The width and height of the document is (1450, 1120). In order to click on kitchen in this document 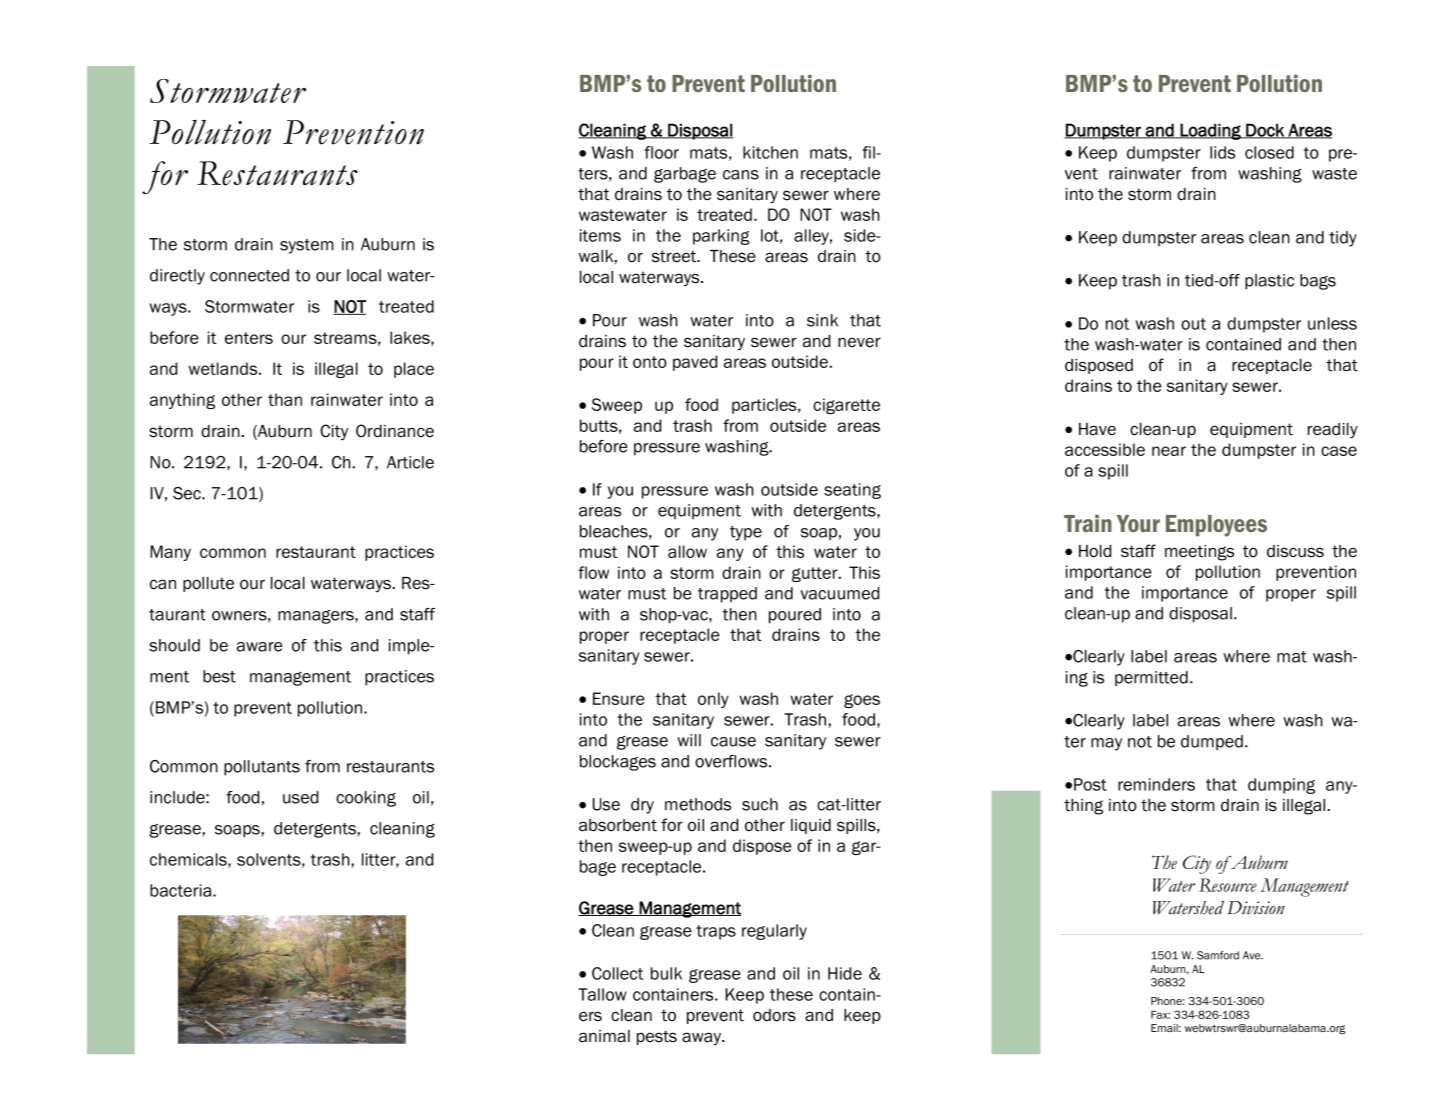, I will do `click(770, 152)`.
